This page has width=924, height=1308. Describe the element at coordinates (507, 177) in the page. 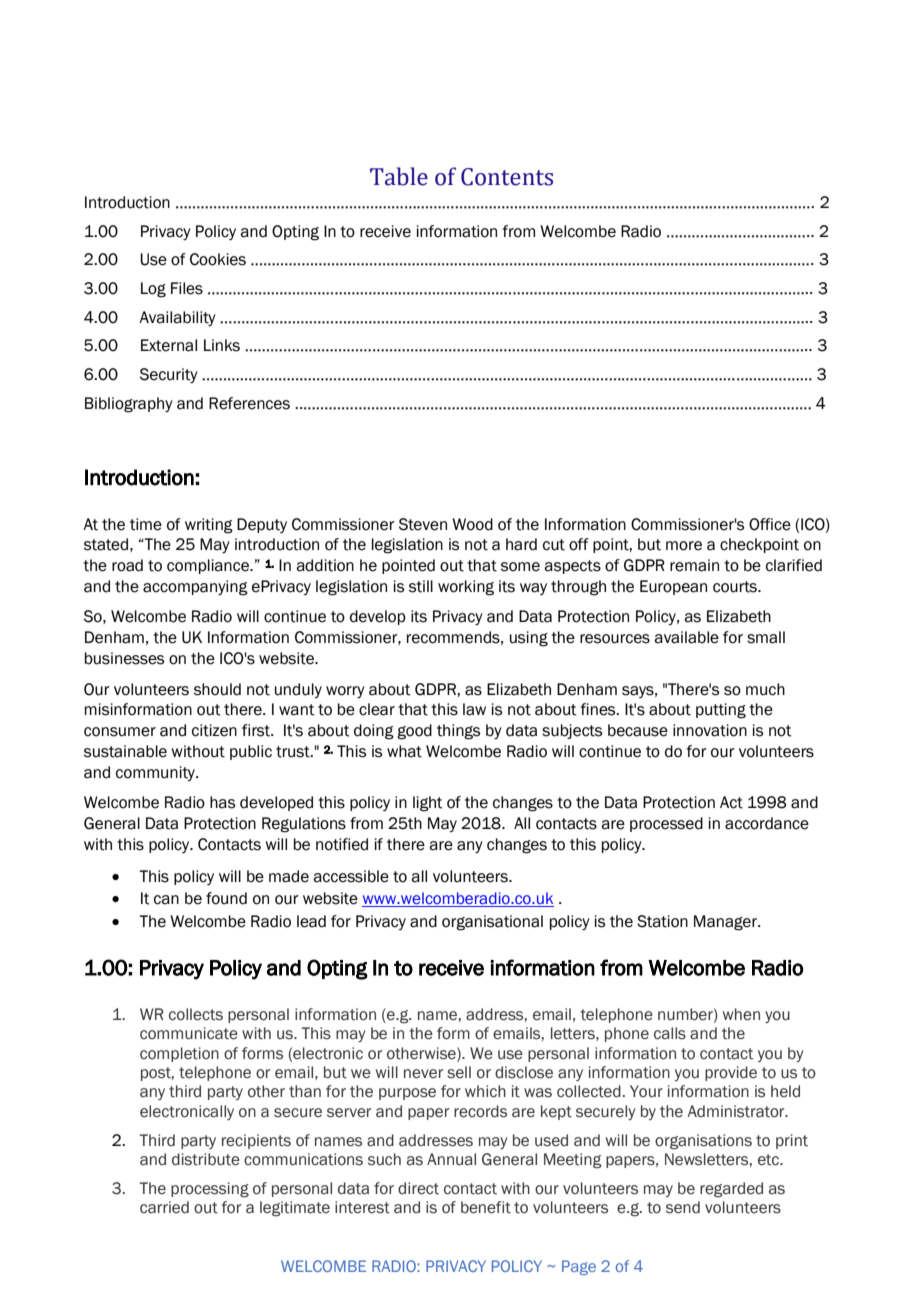

I see `Contents` at that location.
